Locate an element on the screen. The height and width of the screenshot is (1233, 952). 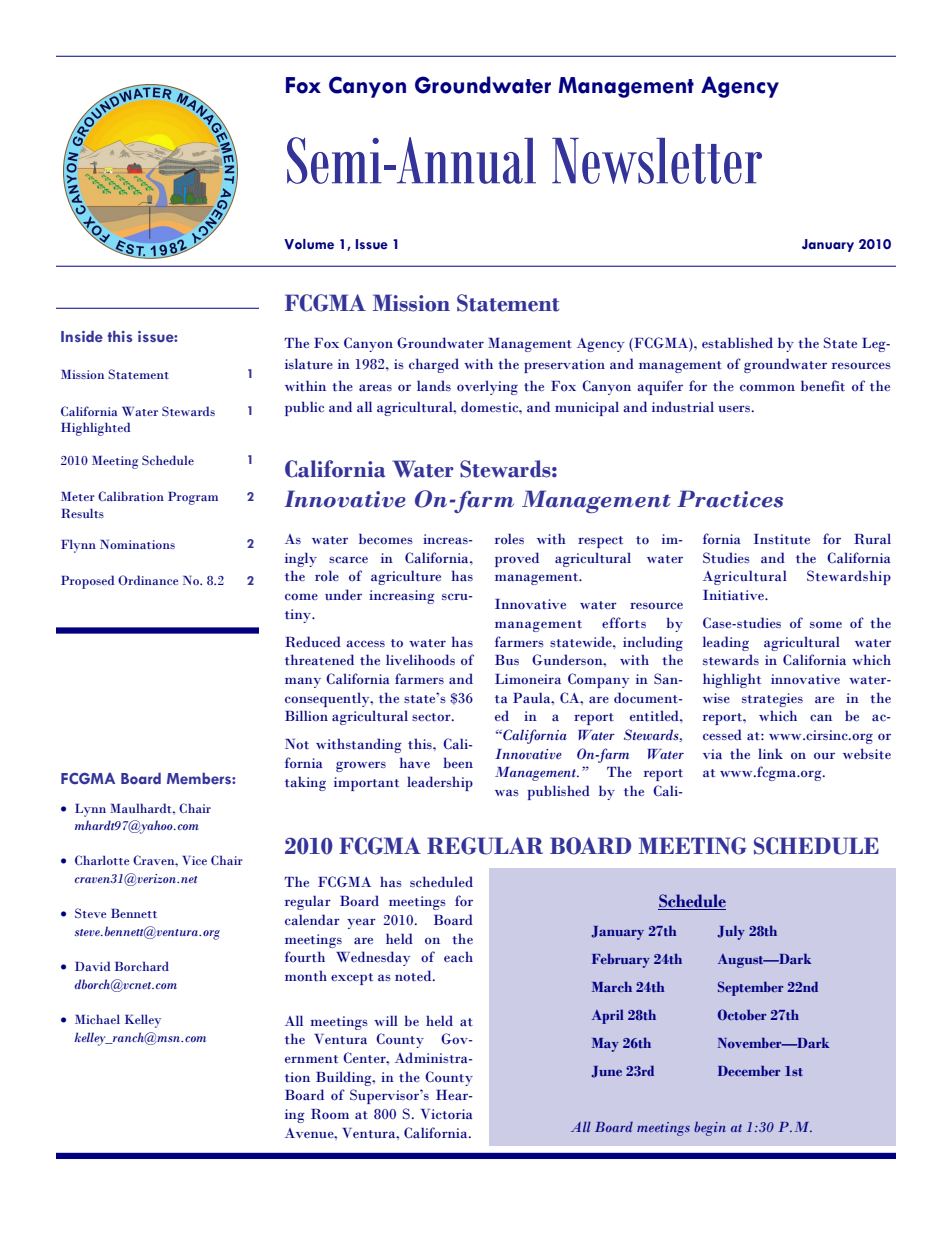
Volume is located at coordinates (309, 244).
